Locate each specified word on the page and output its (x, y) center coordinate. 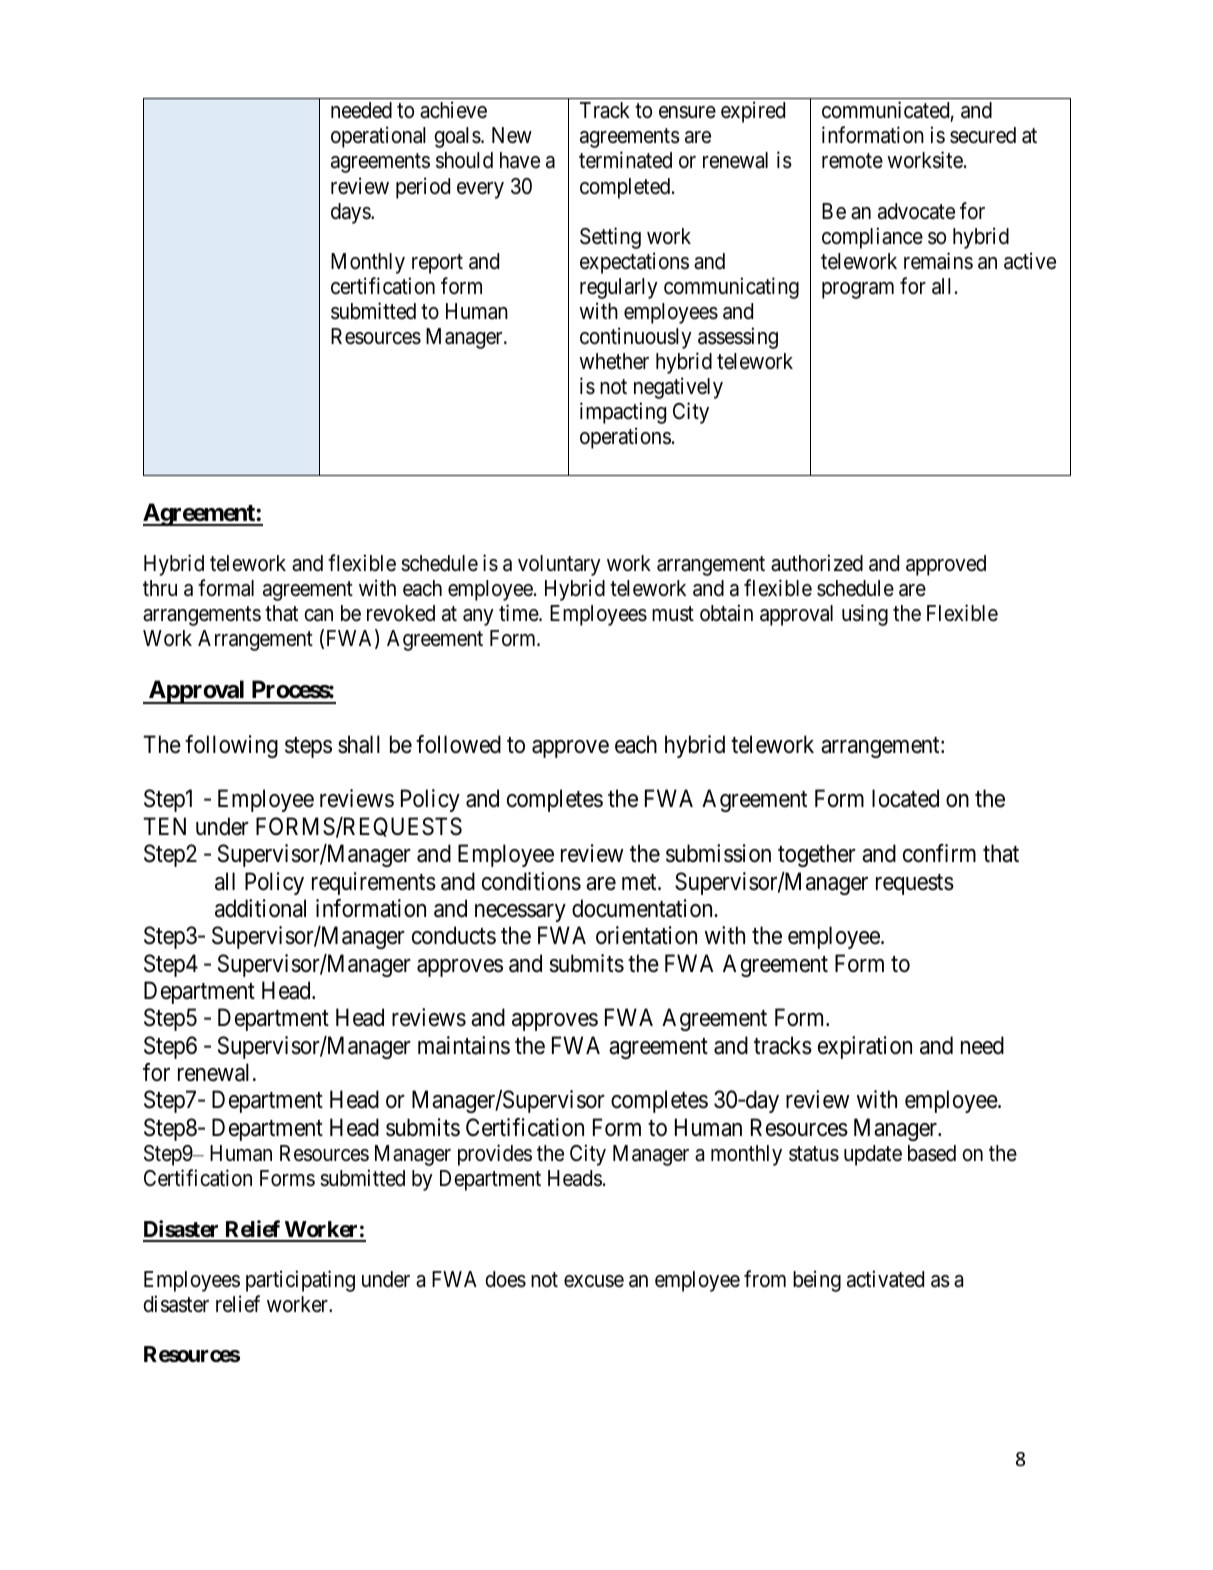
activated (885, 1279)
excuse (594, 1281)
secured (983, 135)
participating (300, 1281)
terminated (625, 160)
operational (378, 137)
